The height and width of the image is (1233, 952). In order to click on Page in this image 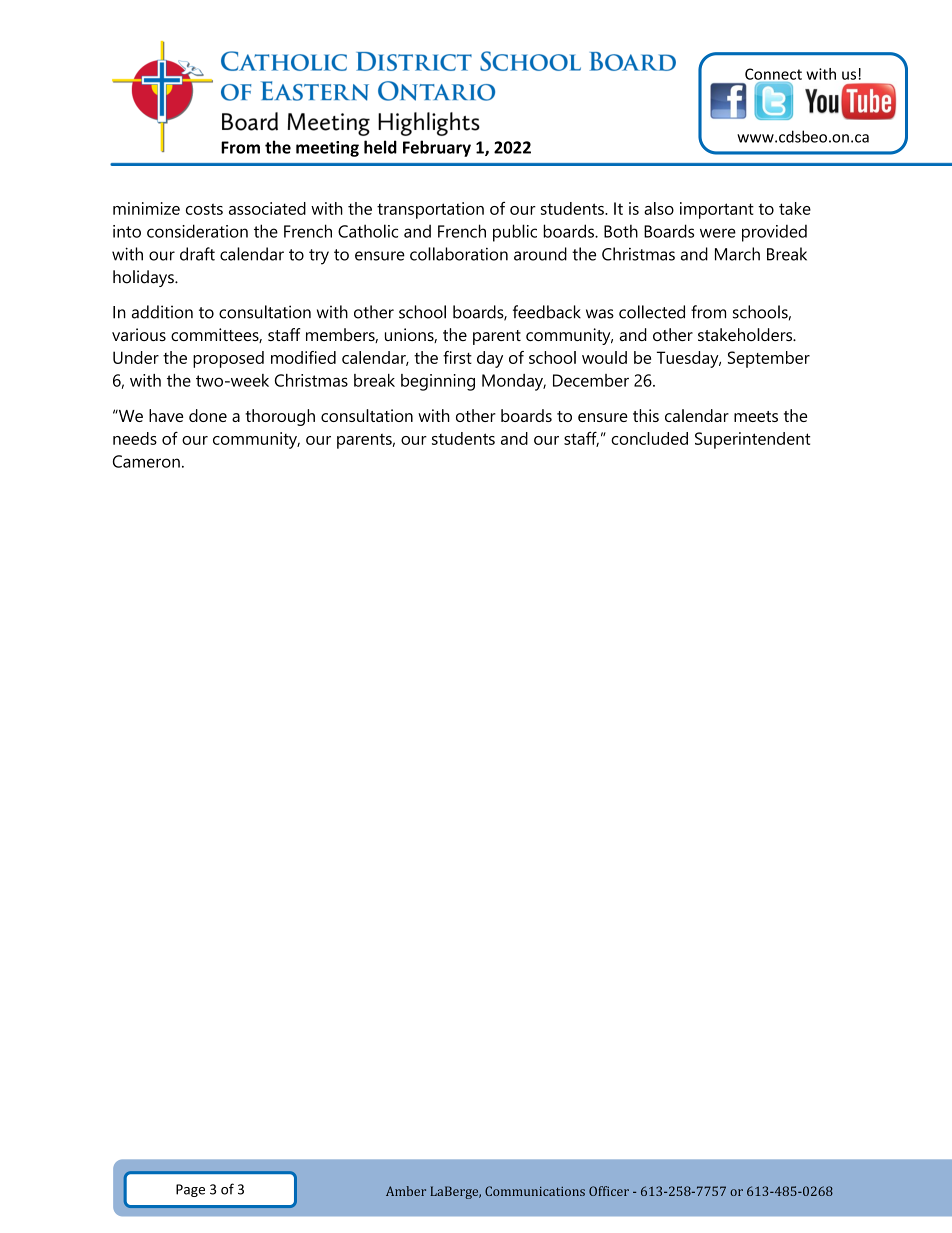, I will do `click(190, 1190)`.
